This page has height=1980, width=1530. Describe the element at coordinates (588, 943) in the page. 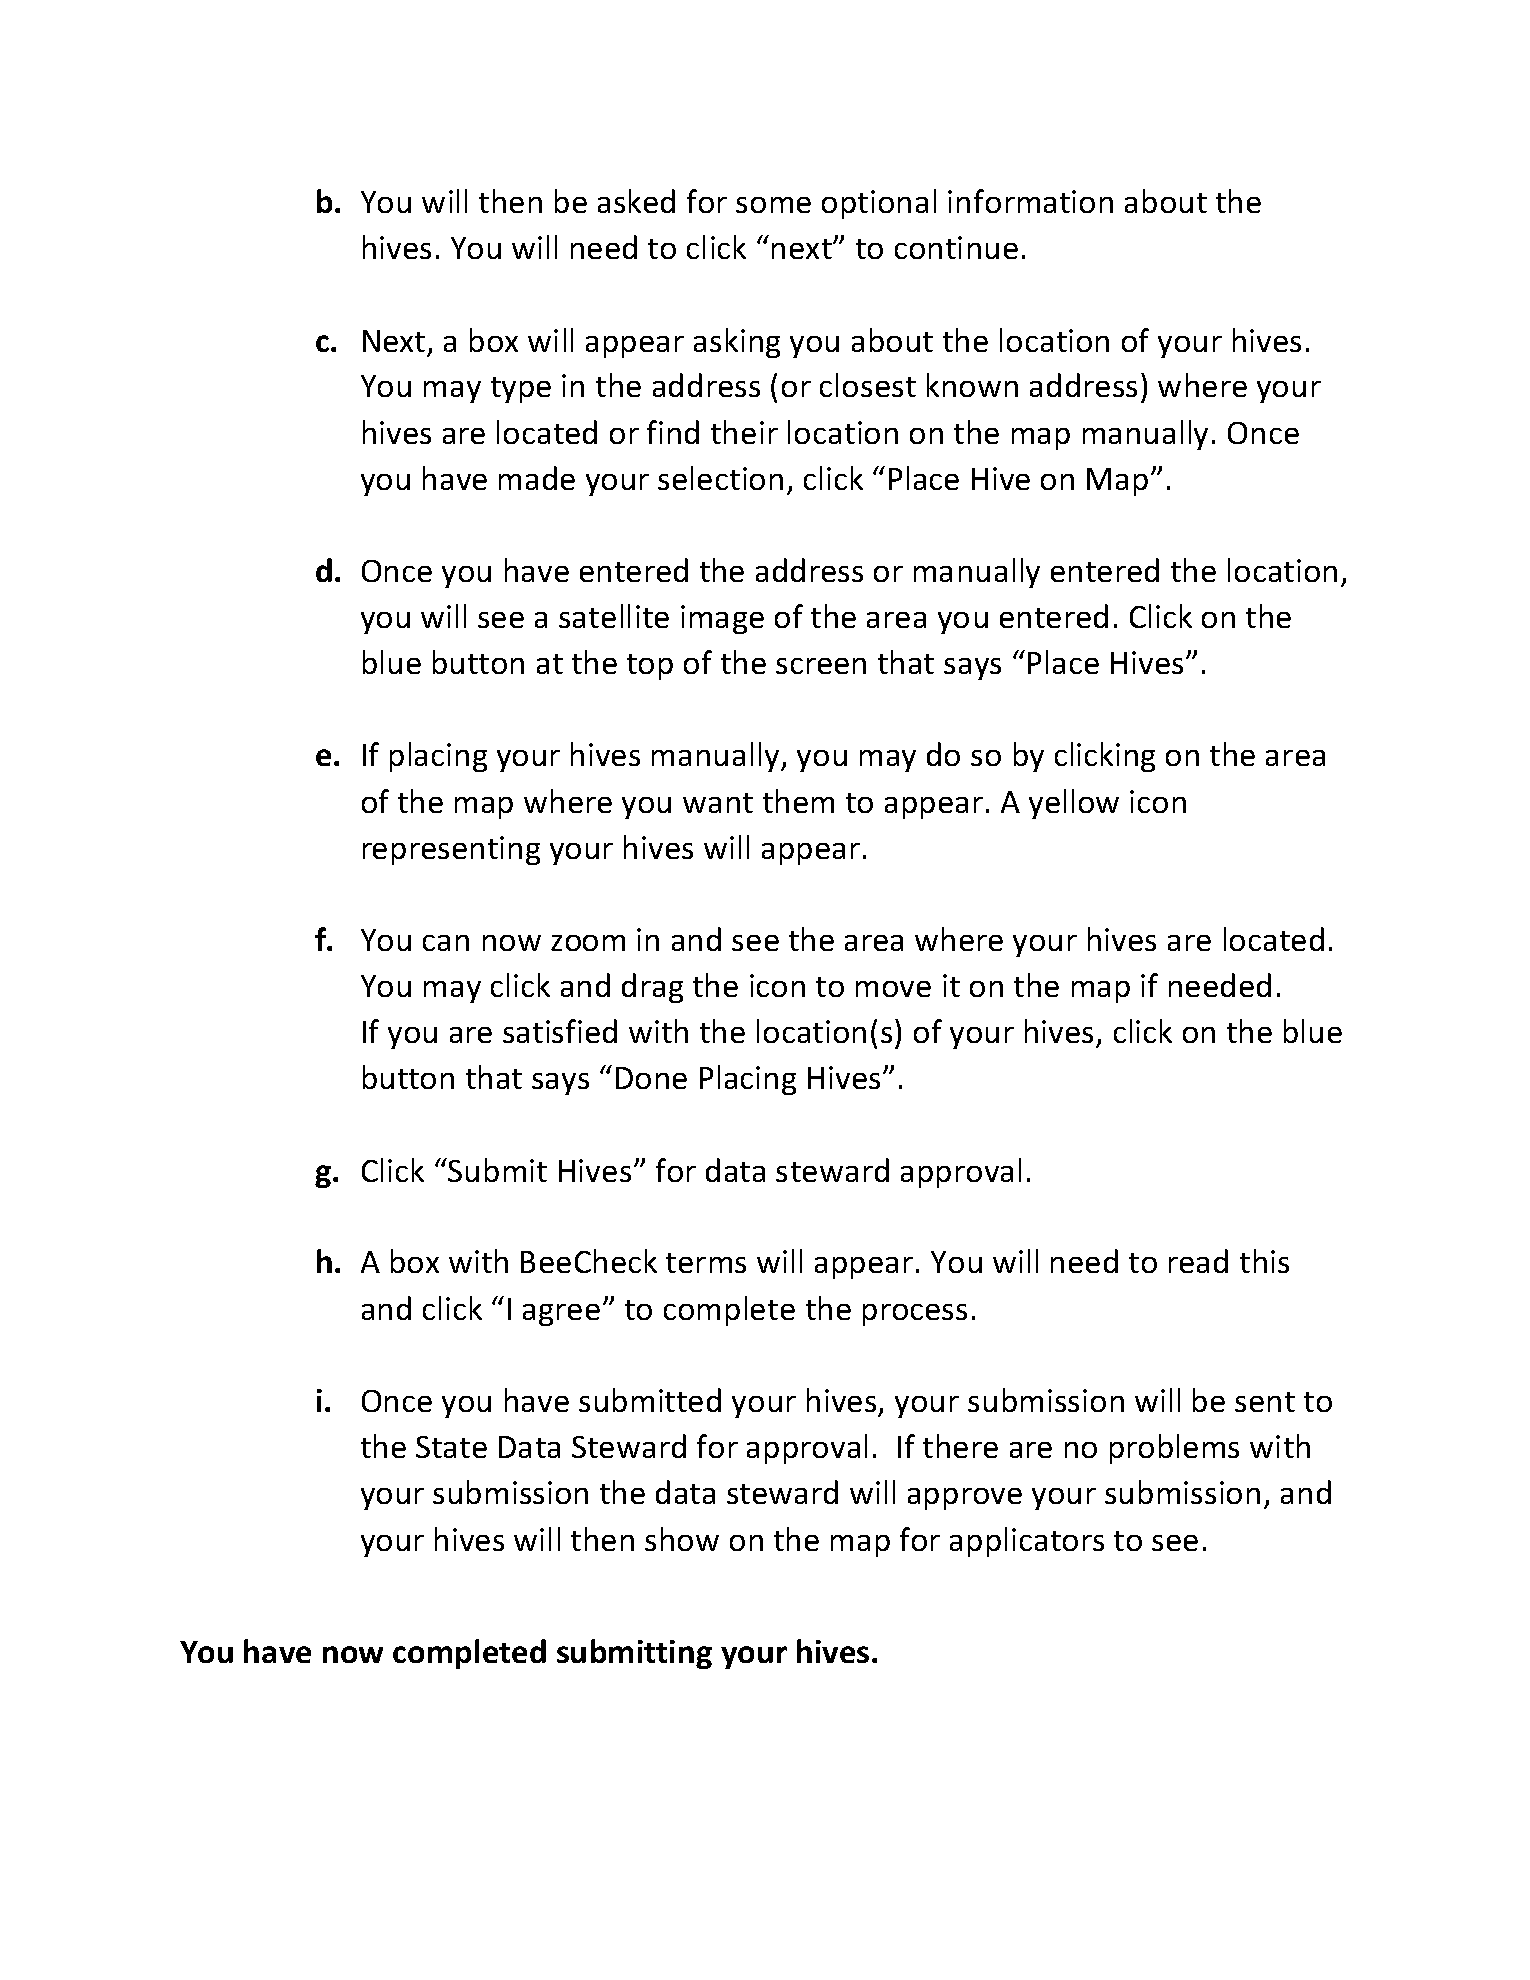

I see `zoom` at that location.
